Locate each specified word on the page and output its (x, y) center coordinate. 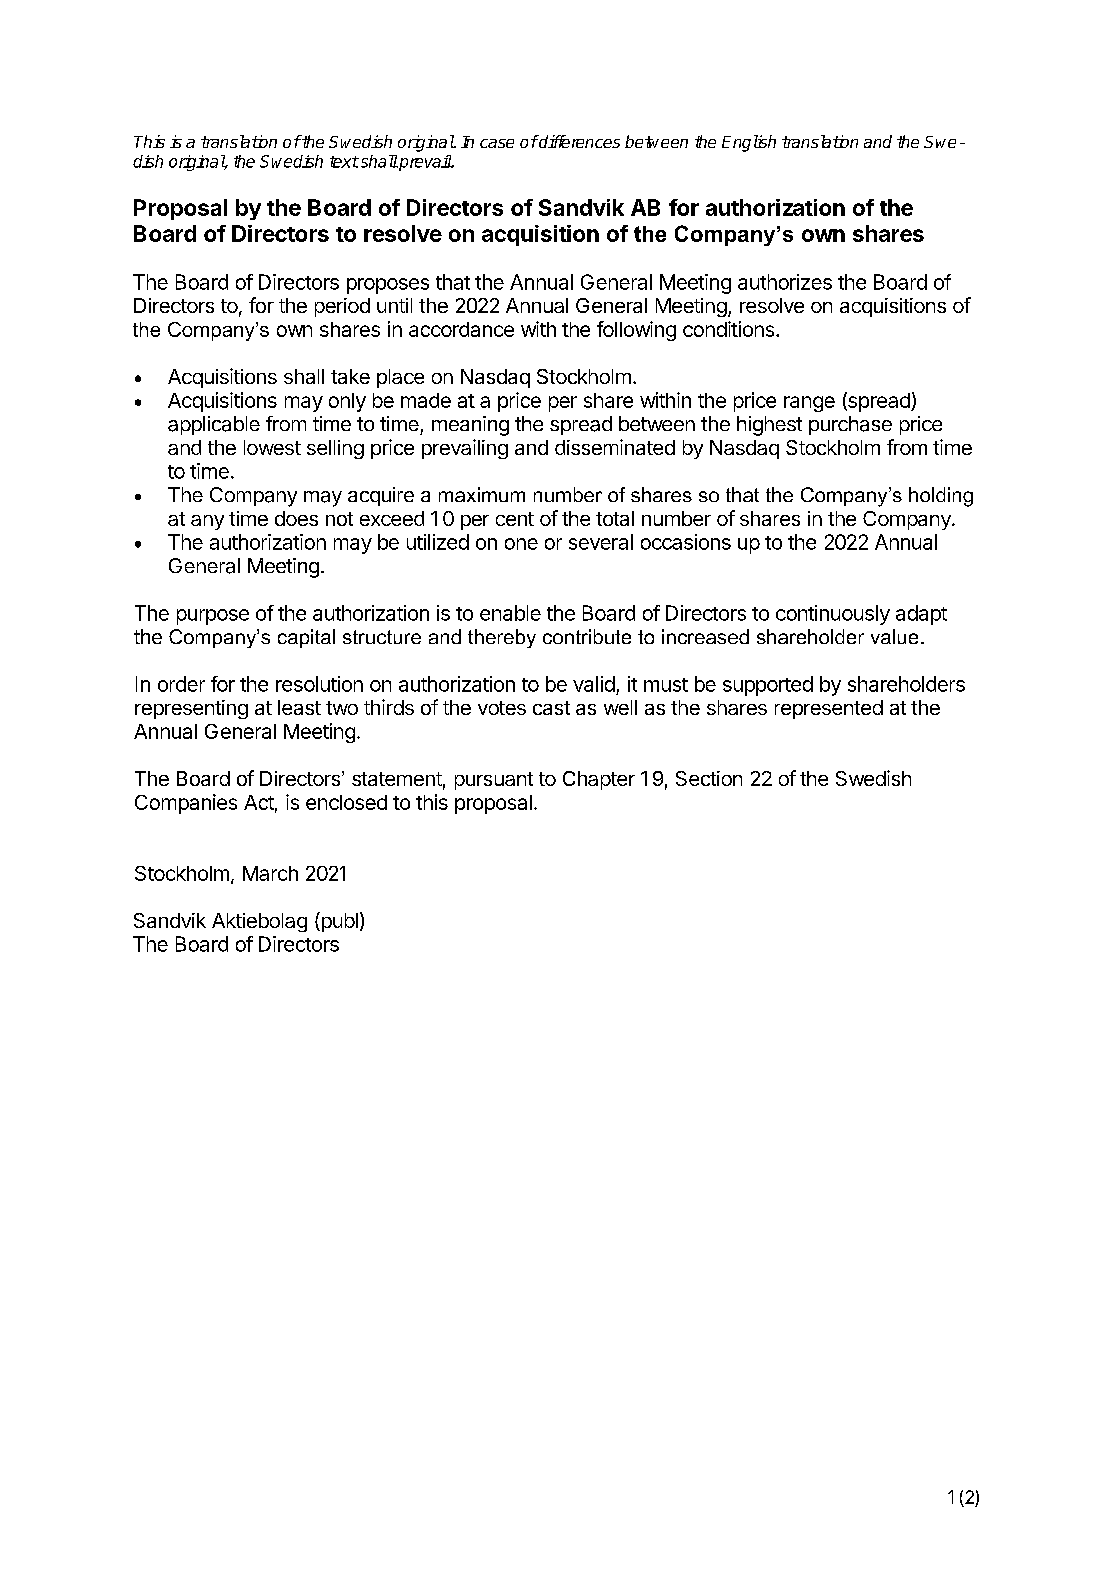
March (270, 873)
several (601, 542)
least (299, 707)
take (350, 376)
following (636, 331)
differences (578, 141)
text (344, 162)
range (809, 404)
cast (551, 708)
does (296, 518)
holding (941, 497)
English (749, 143)
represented (829, 709)
